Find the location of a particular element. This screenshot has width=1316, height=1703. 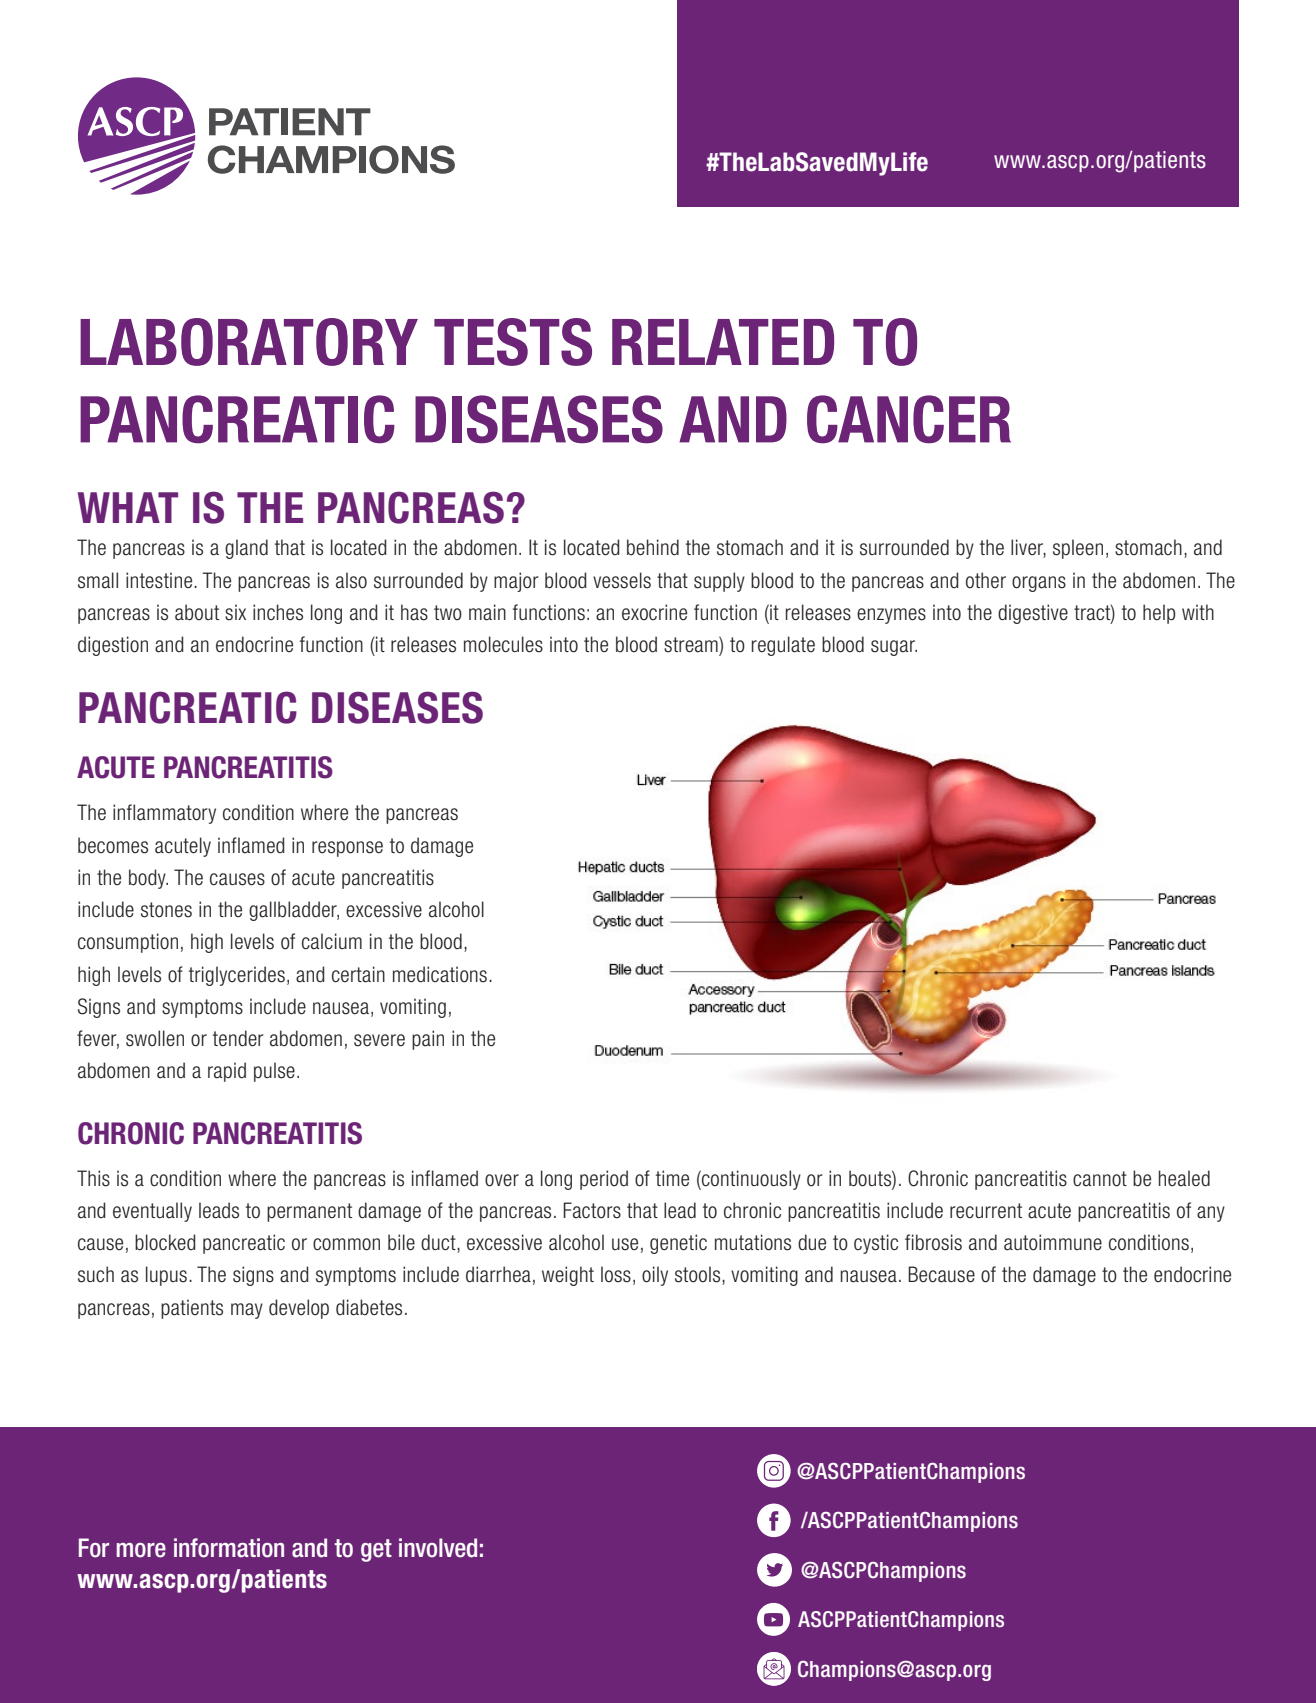

involved is located at coordinates (438, 1548).
